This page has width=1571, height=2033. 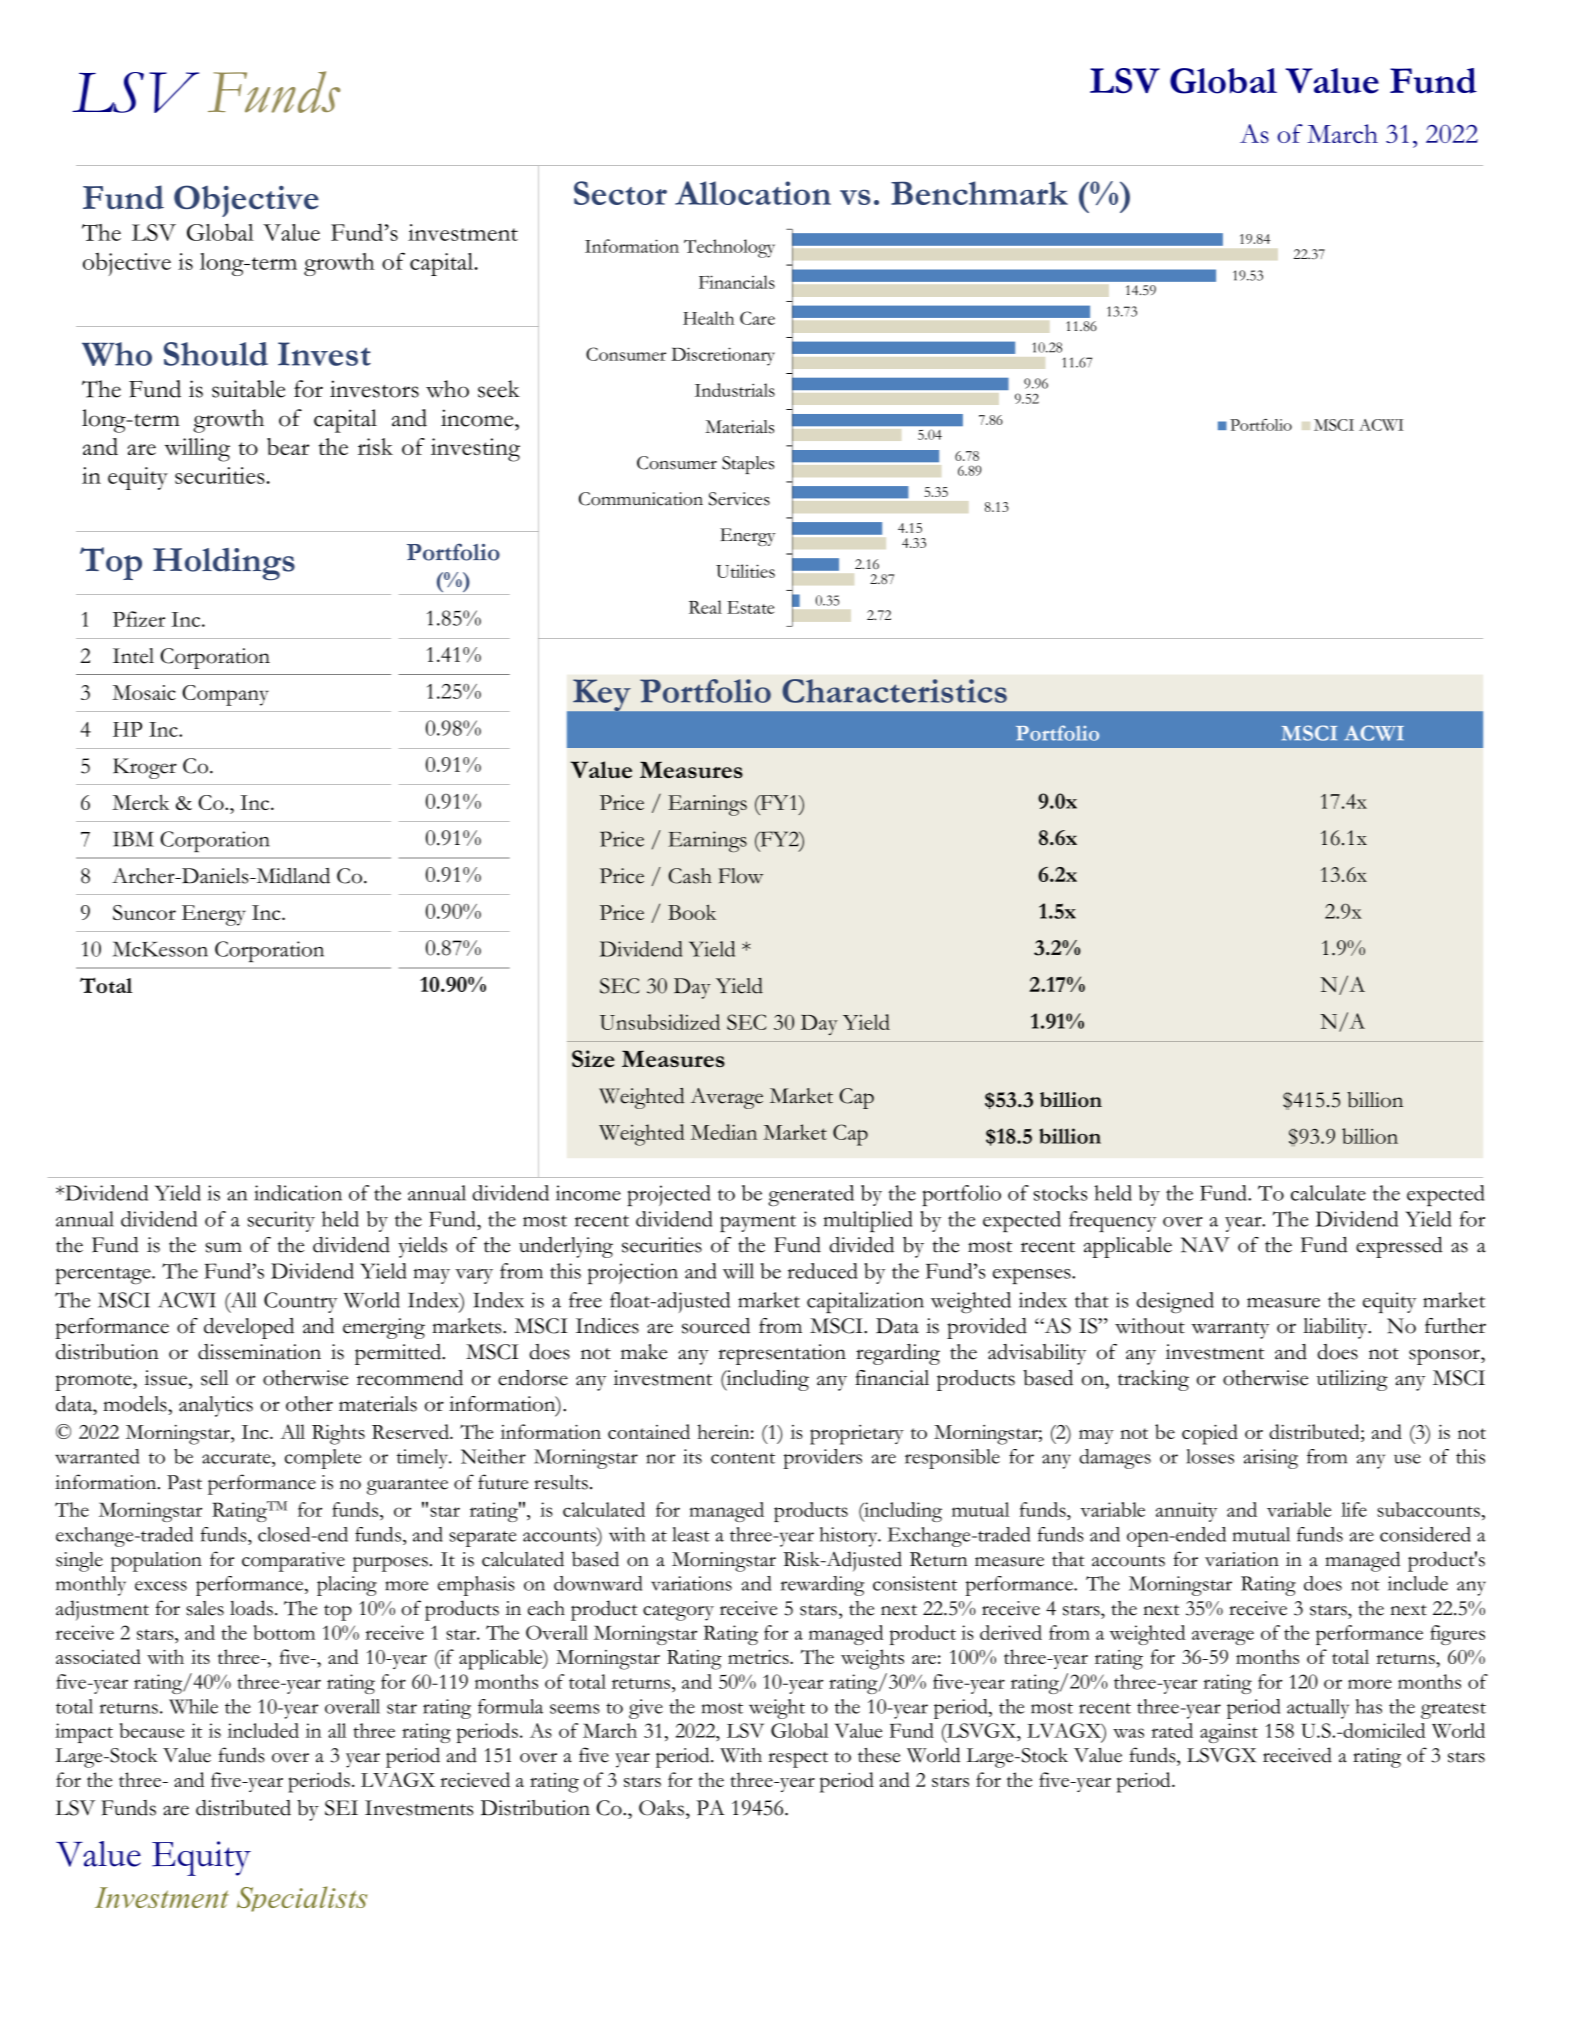 I want to click on content, so click(x=743, y=1458).
